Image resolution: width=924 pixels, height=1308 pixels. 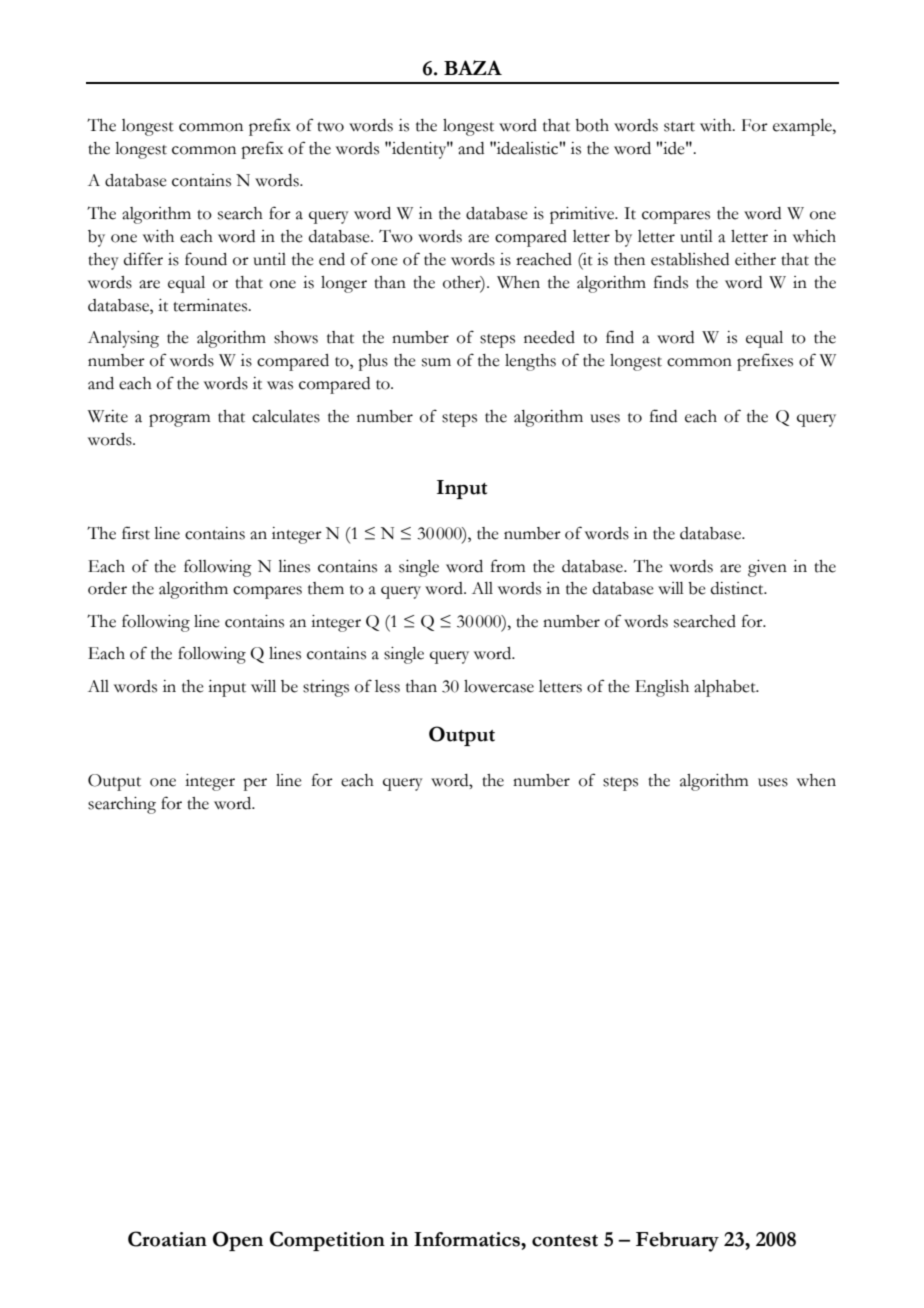 I want to click on start, so click(x=679, y=127).
